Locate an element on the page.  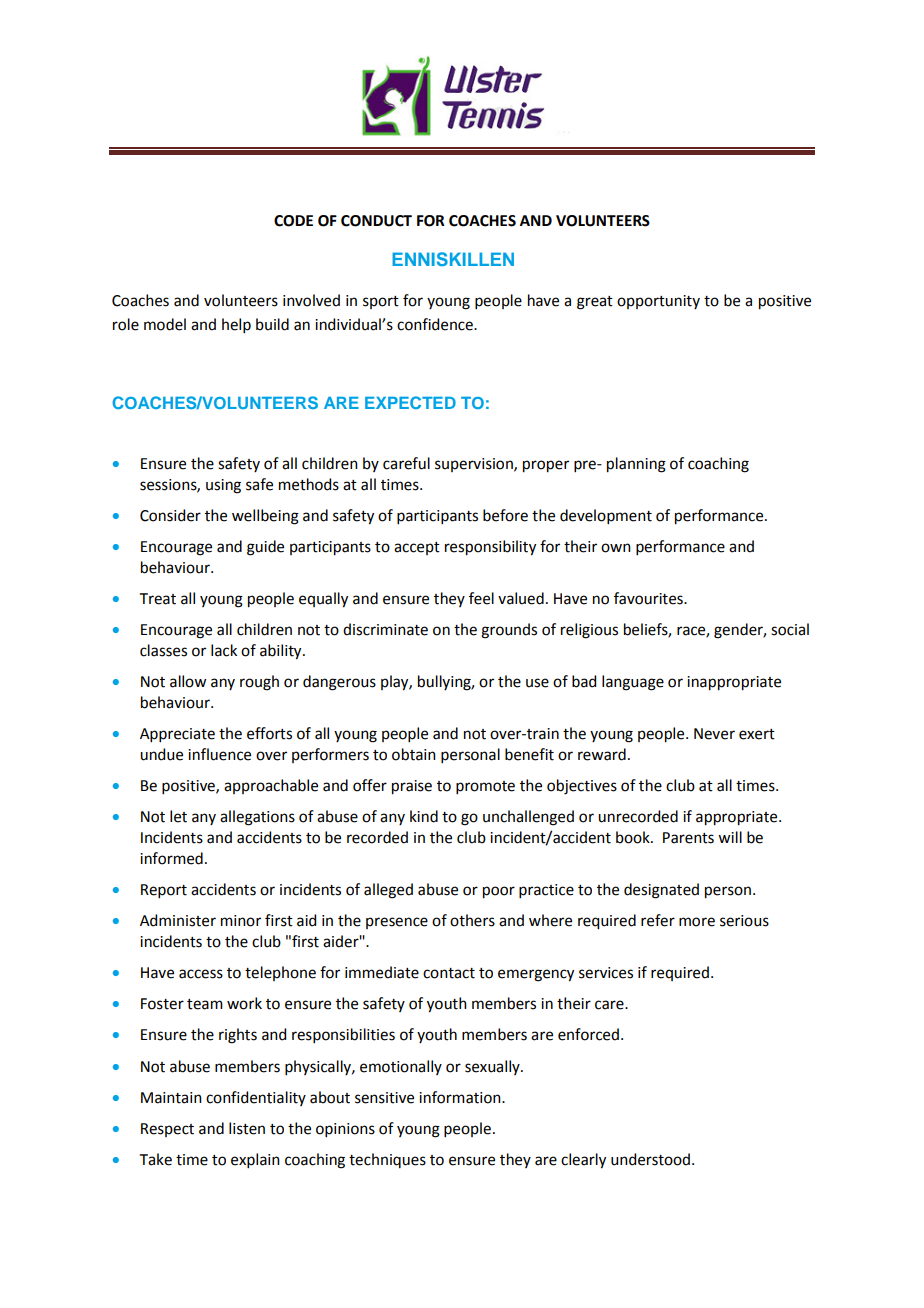
CONDUCT is located at coordinates (376, 221).
